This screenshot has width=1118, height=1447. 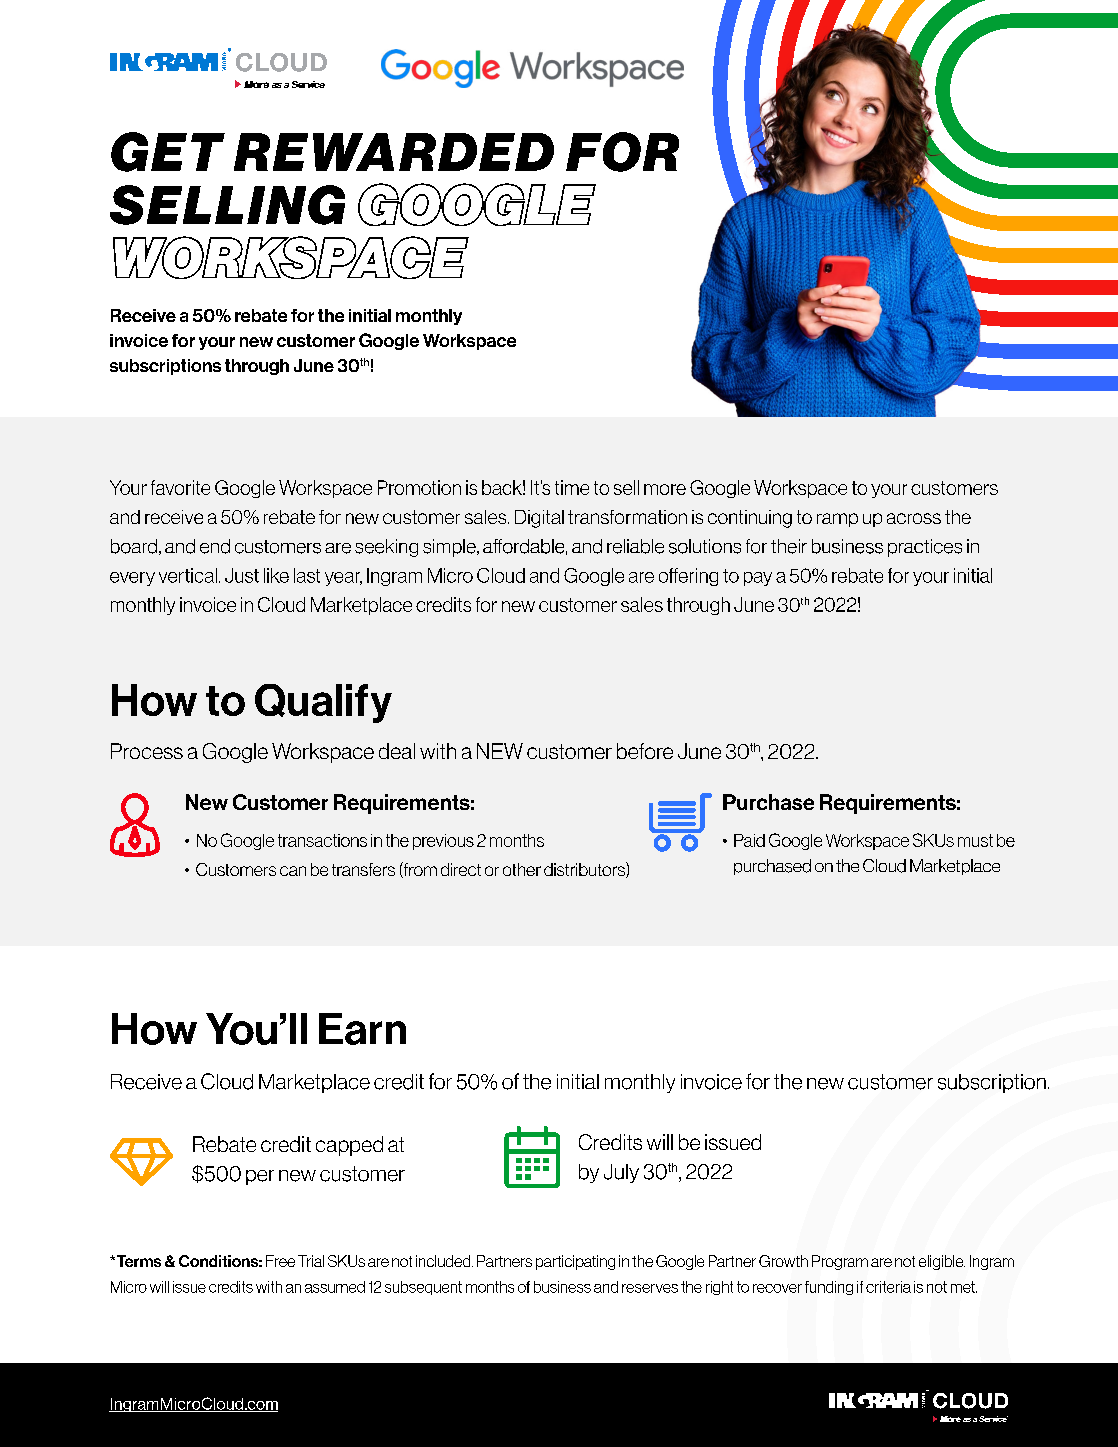 I want to click on REWARDED, so click(x=394, y=152).
